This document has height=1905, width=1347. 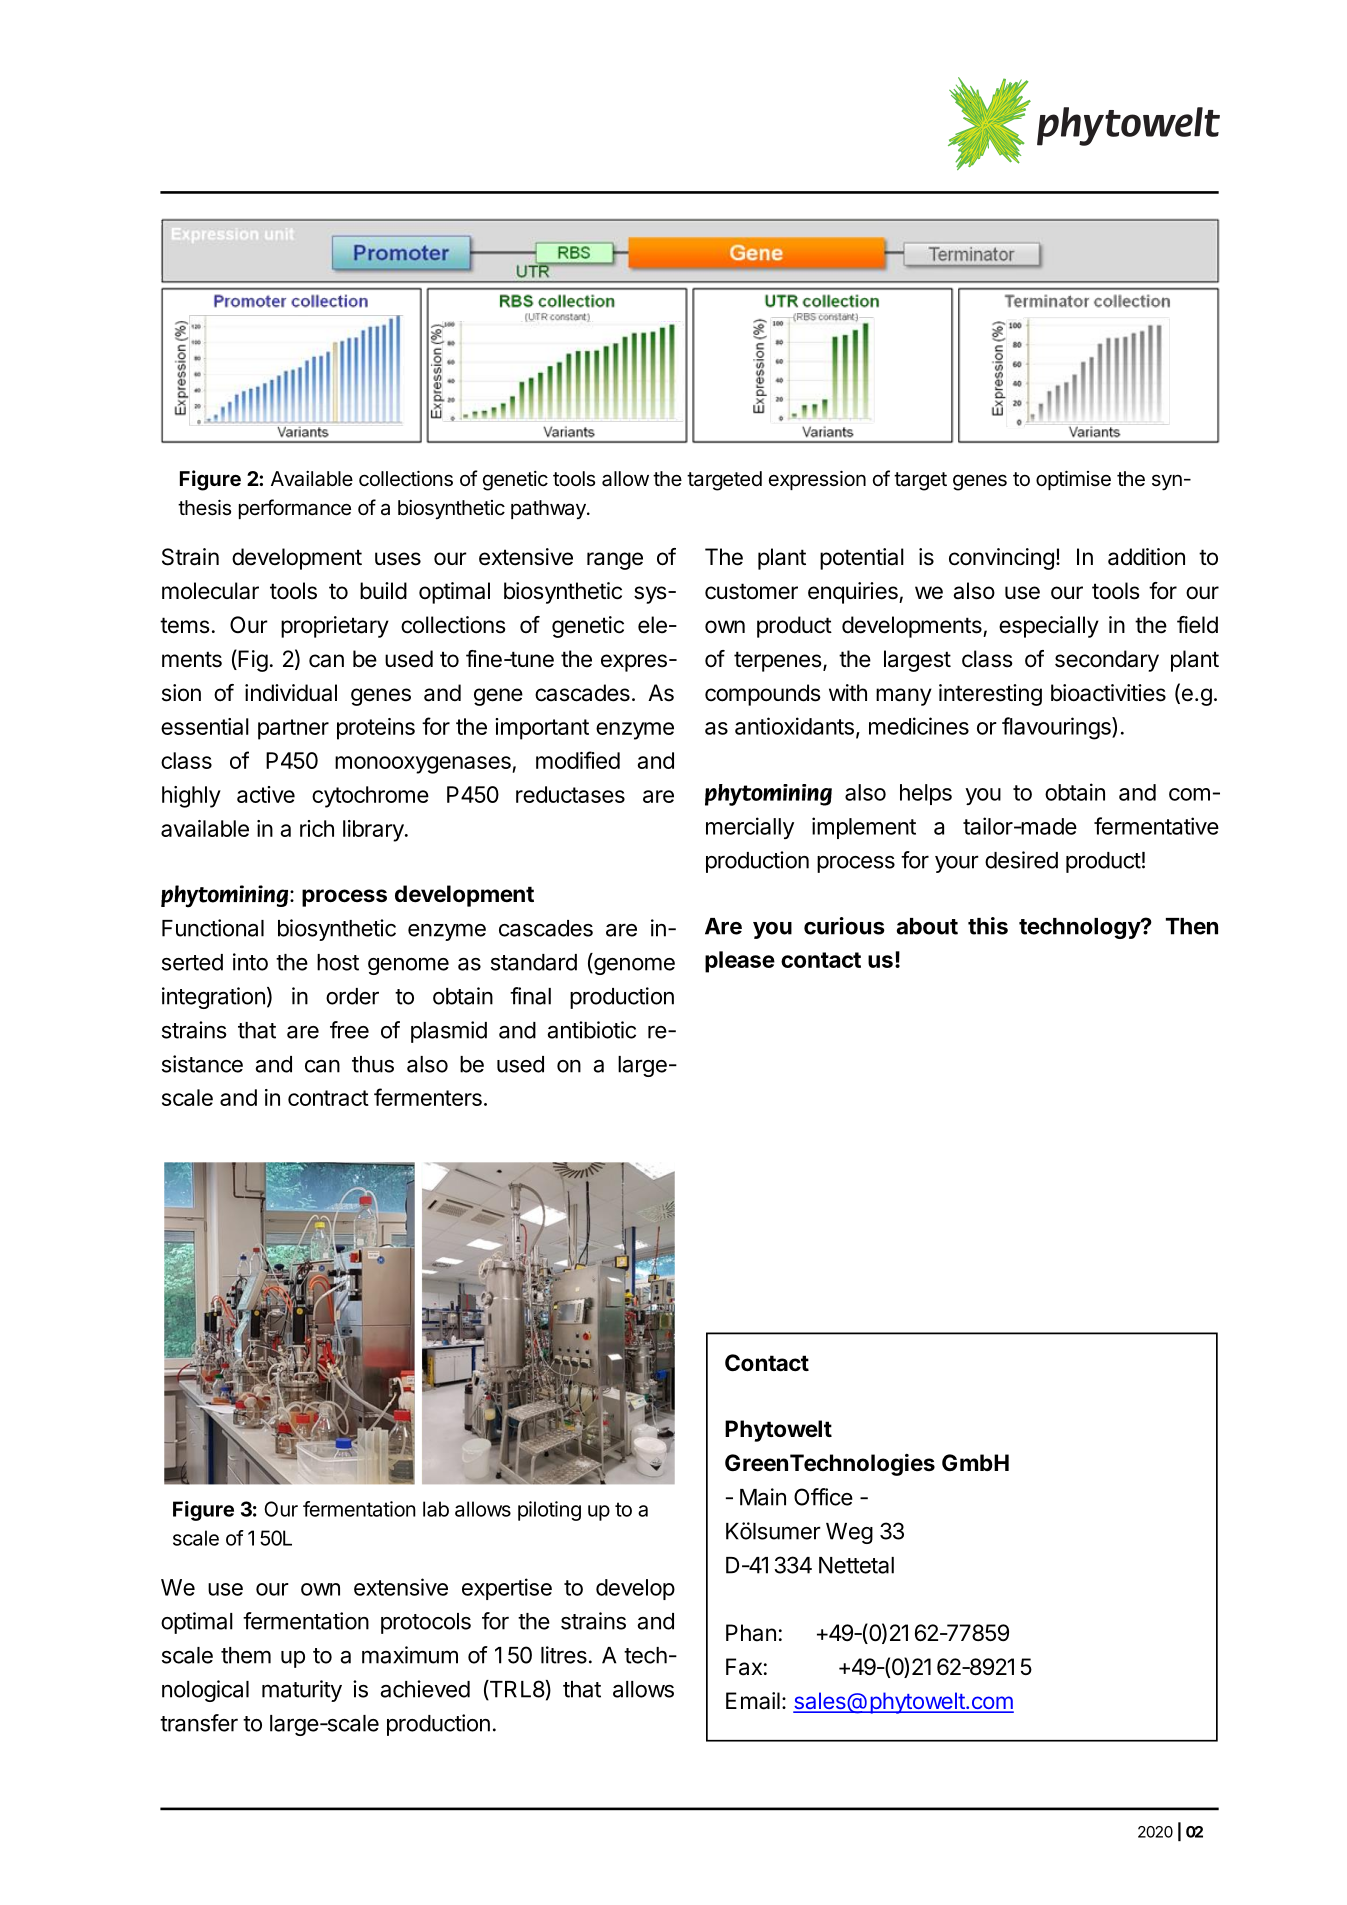 I want to click on antibiotic, so click(x=592, y=1030).
